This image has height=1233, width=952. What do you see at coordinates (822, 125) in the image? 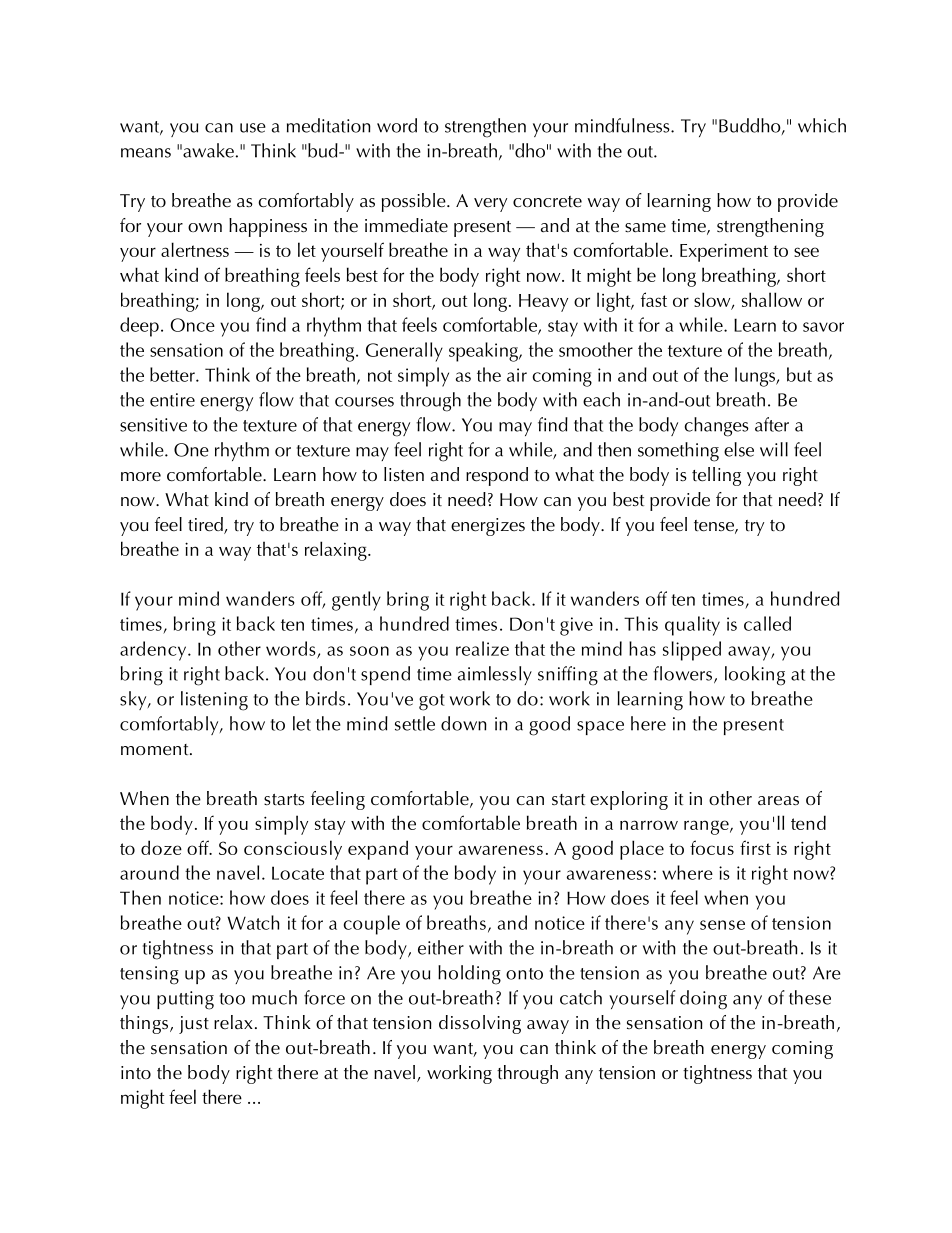
I see `which` at bounding box center [822, 125].
